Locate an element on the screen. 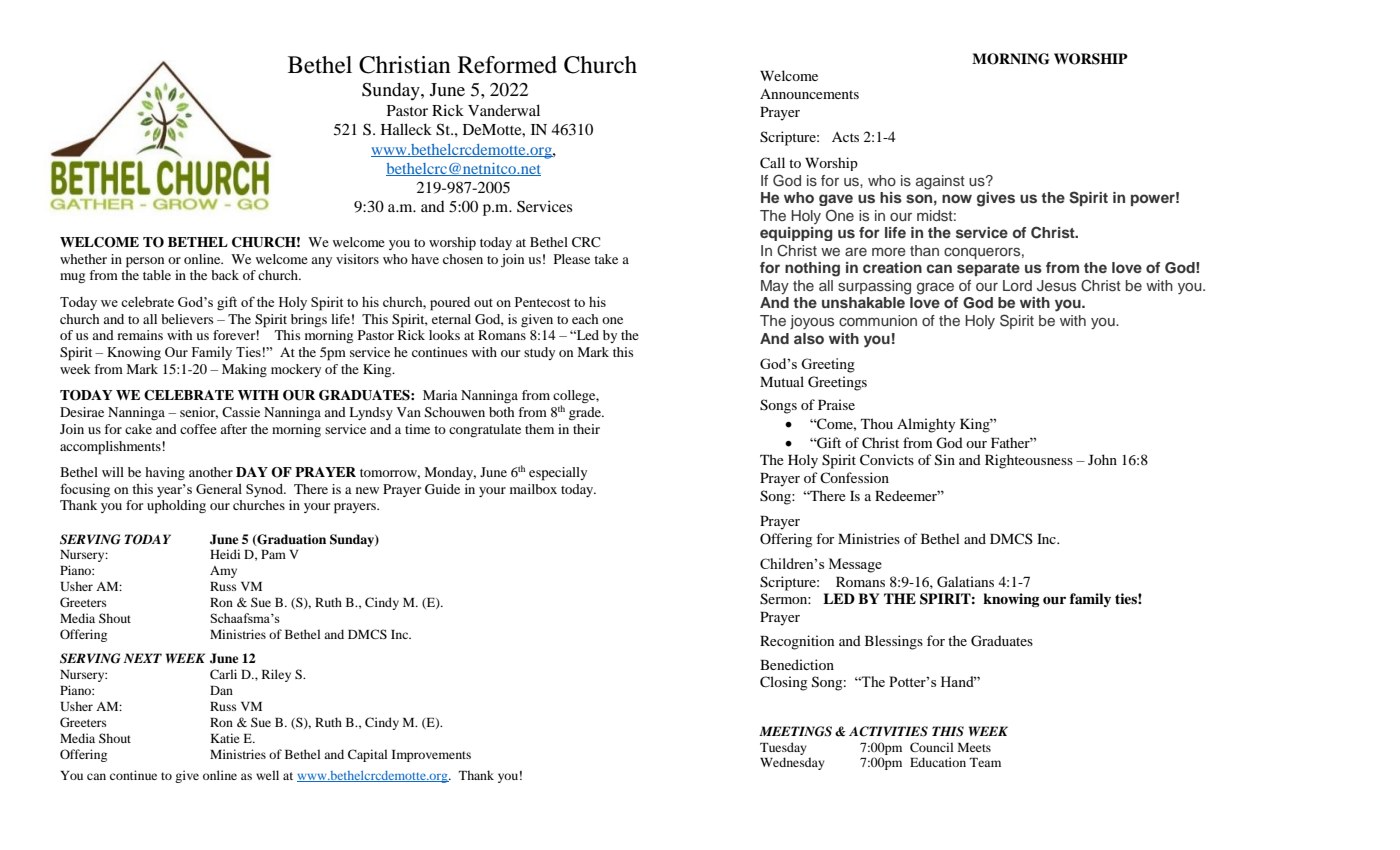 The height and width of the screenshot is (850, 1400). Improvements is located at coordinates (431, 756).
